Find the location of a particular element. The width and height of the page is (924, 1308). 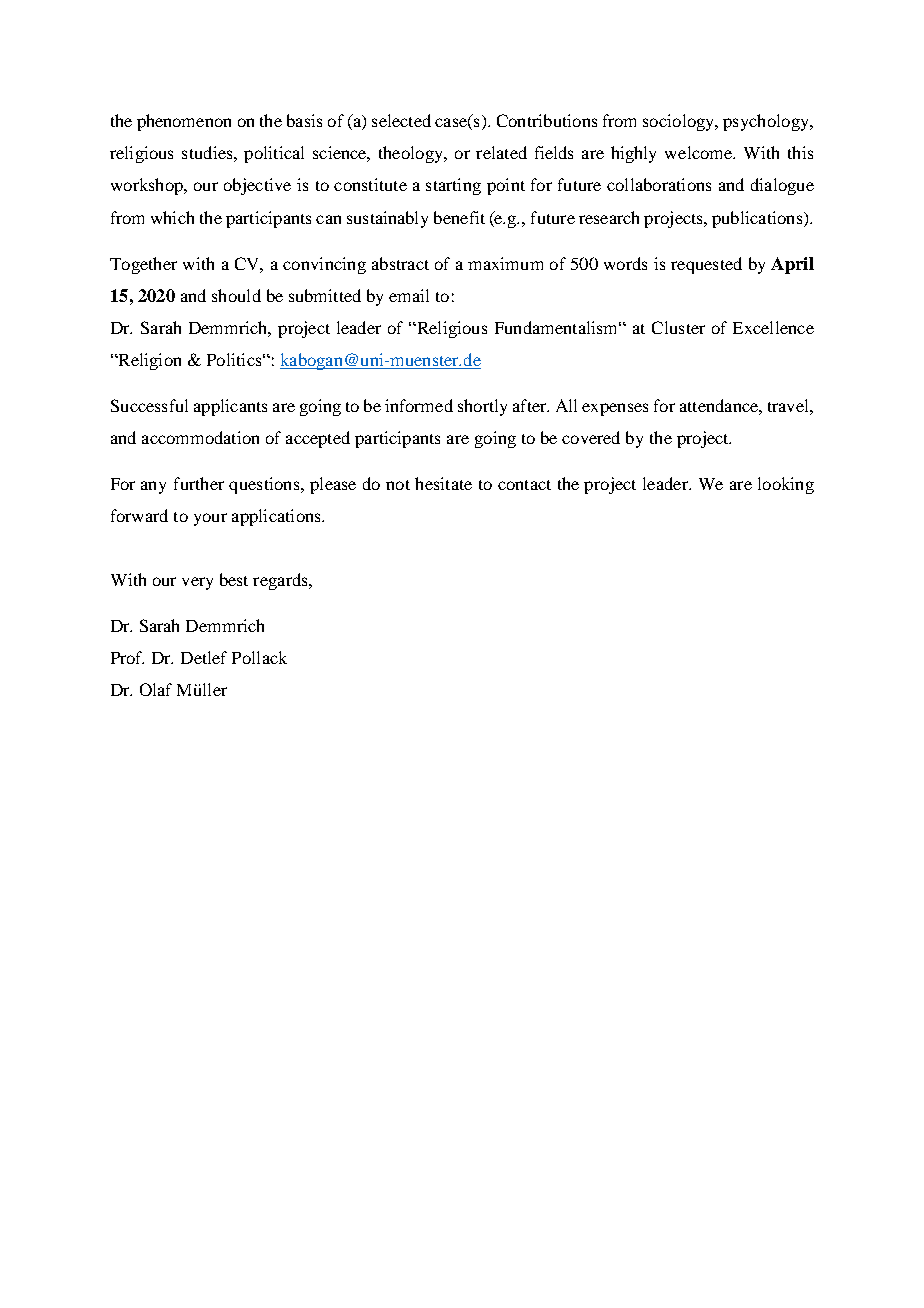

expenses is located at coordinates (615, 409).
